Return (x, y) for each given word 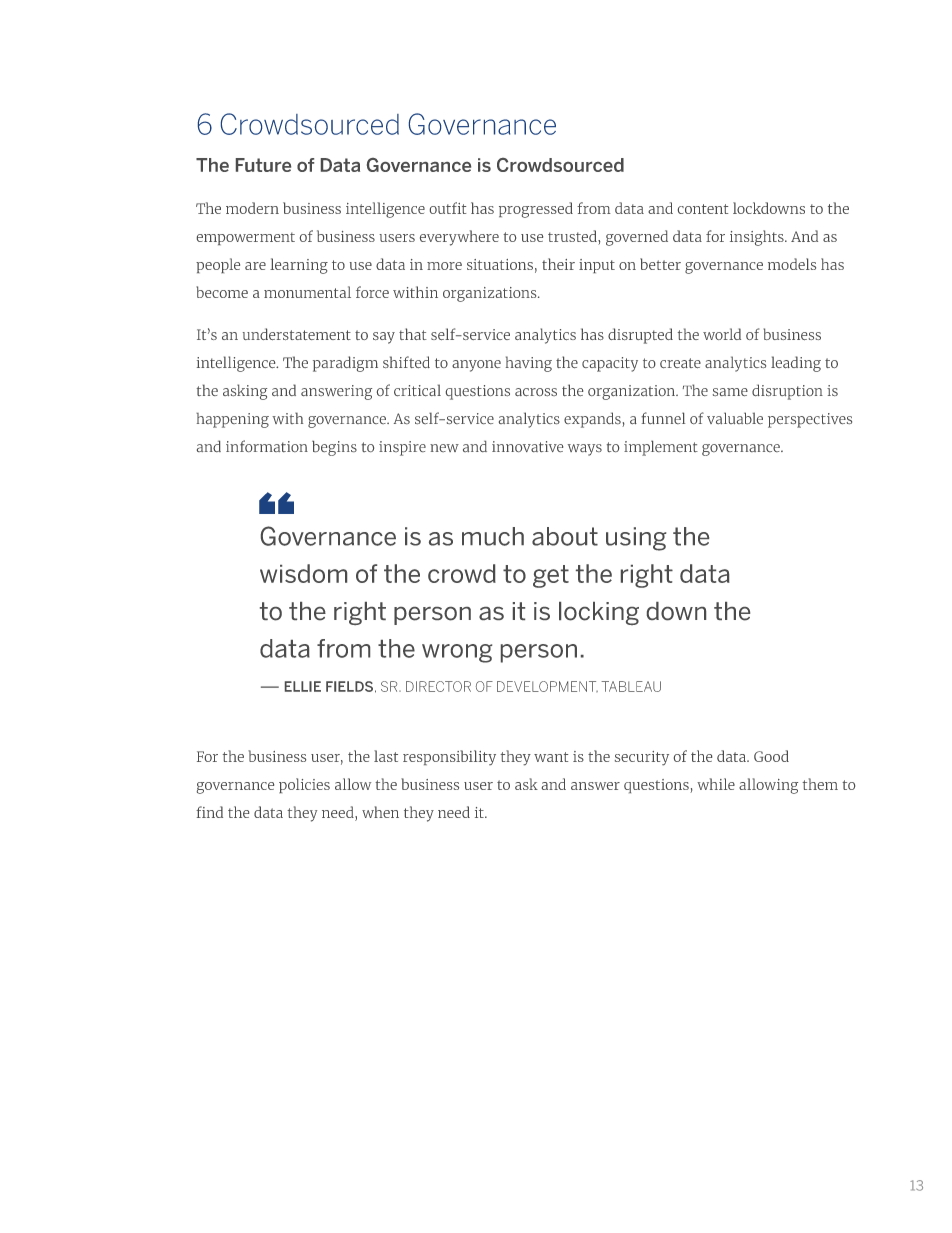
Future (263, 165)
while (716, 784)
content (703, 209)
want (551, 757)
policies (304, 785)
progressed (536, 210)
